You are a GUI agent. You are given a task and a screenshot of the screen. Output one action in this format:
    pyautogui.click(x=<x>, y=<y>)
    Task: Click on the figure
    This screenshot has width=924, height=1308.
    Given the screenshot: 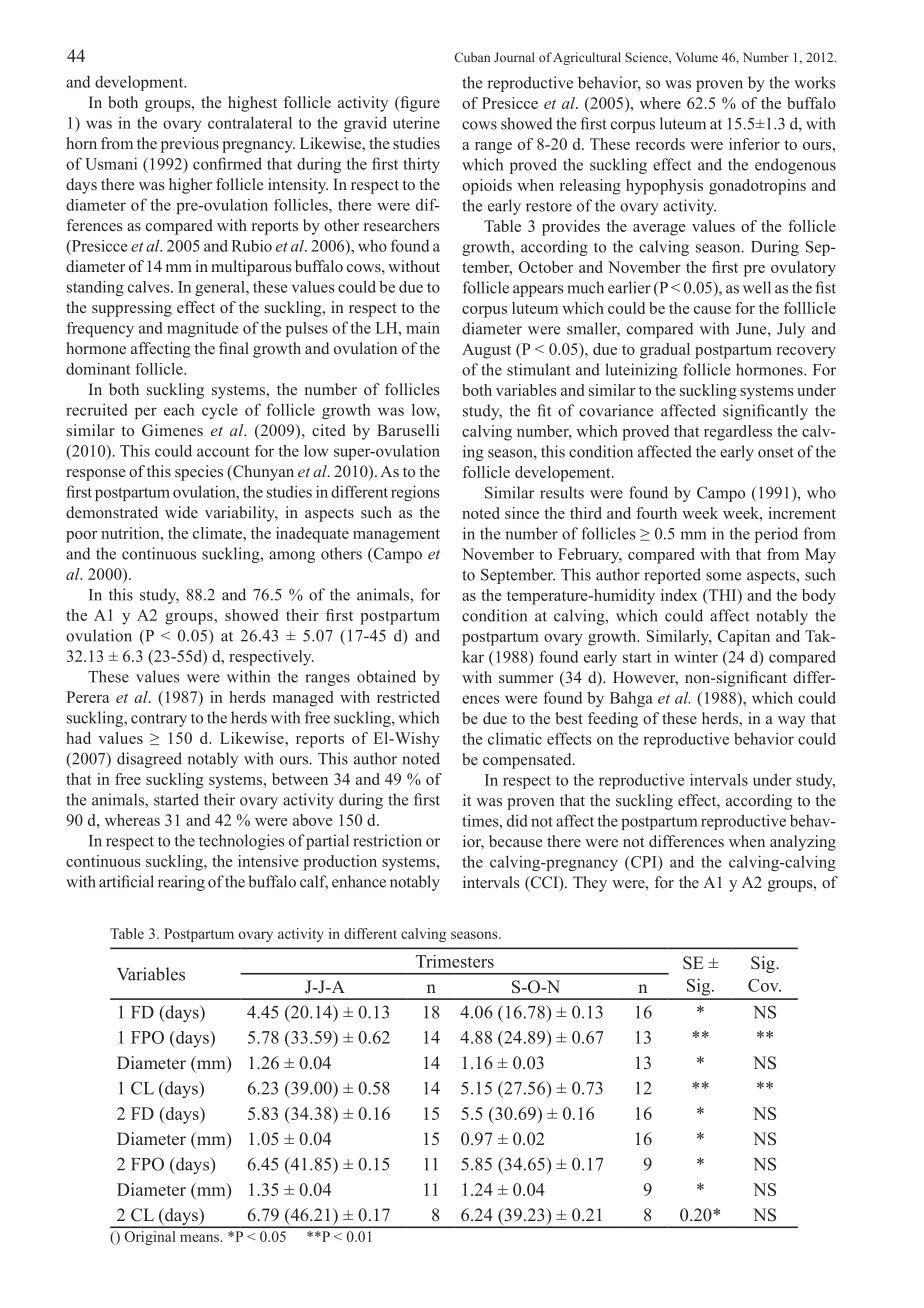 What is the action you would take?
    pyautogui.click(x=419, y=104)
